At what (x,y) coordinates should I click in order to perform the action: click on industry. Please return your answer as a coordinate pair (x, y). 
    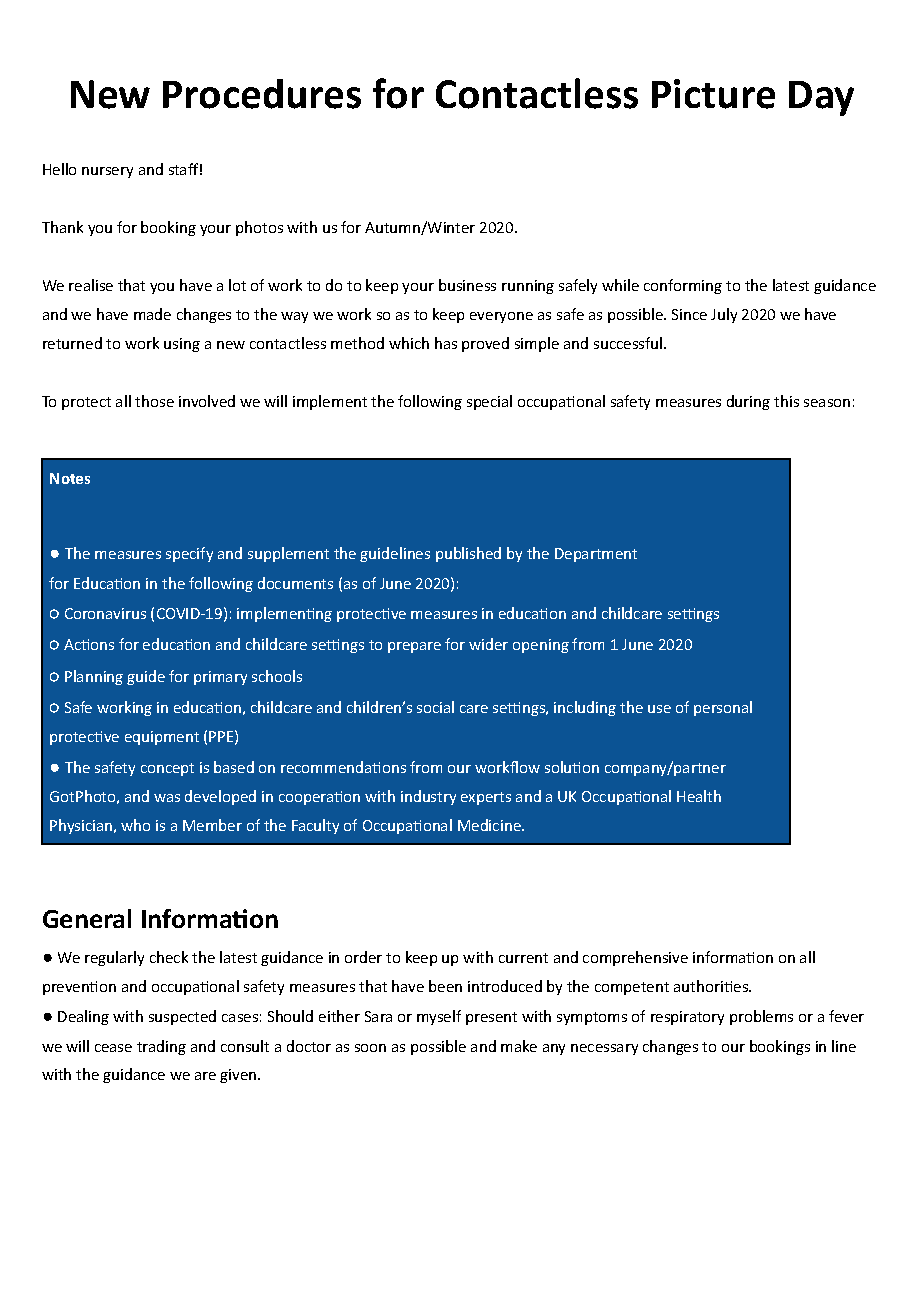
    Looking at the image, I should click on (428, 797).
